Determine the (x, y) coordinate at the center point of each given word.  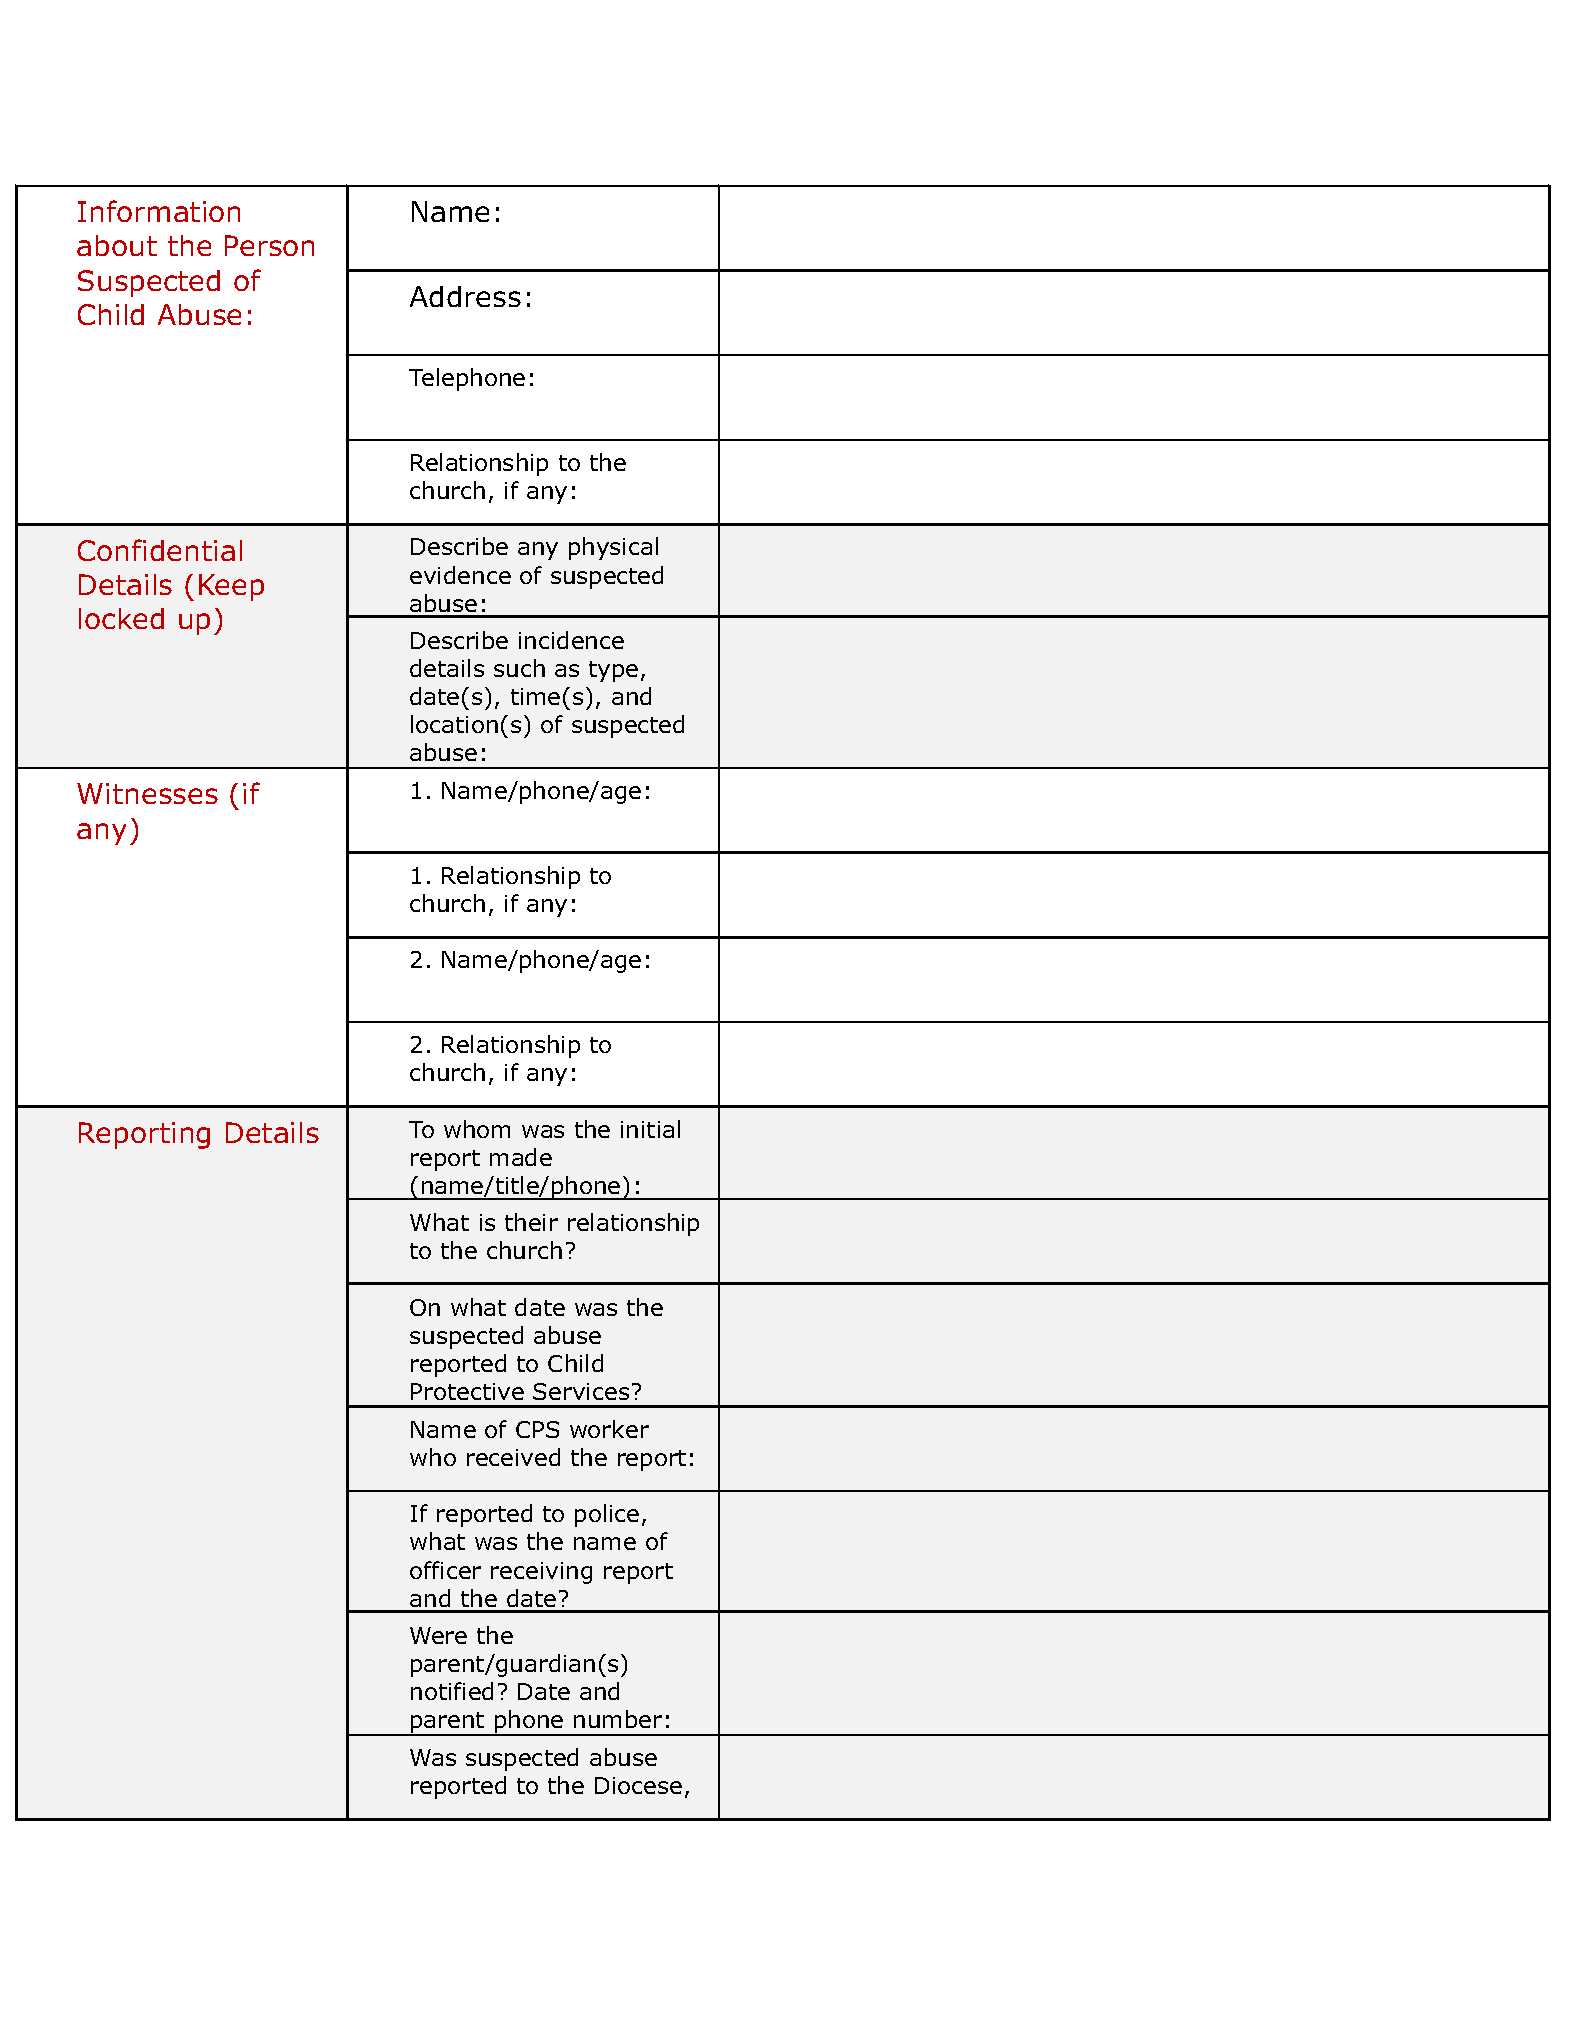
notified (452, 1691)
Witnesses (147, 793)
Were (438, 1635)
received (513, 1457)
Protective (467, 1391)
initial (650, 1129)
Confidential (160, 550)
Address (465, 296)
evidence (460, 575)
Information (159, 211)
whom (477, 1129)
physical (613, 548)
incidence (571, 640)
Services (581, 1391)
